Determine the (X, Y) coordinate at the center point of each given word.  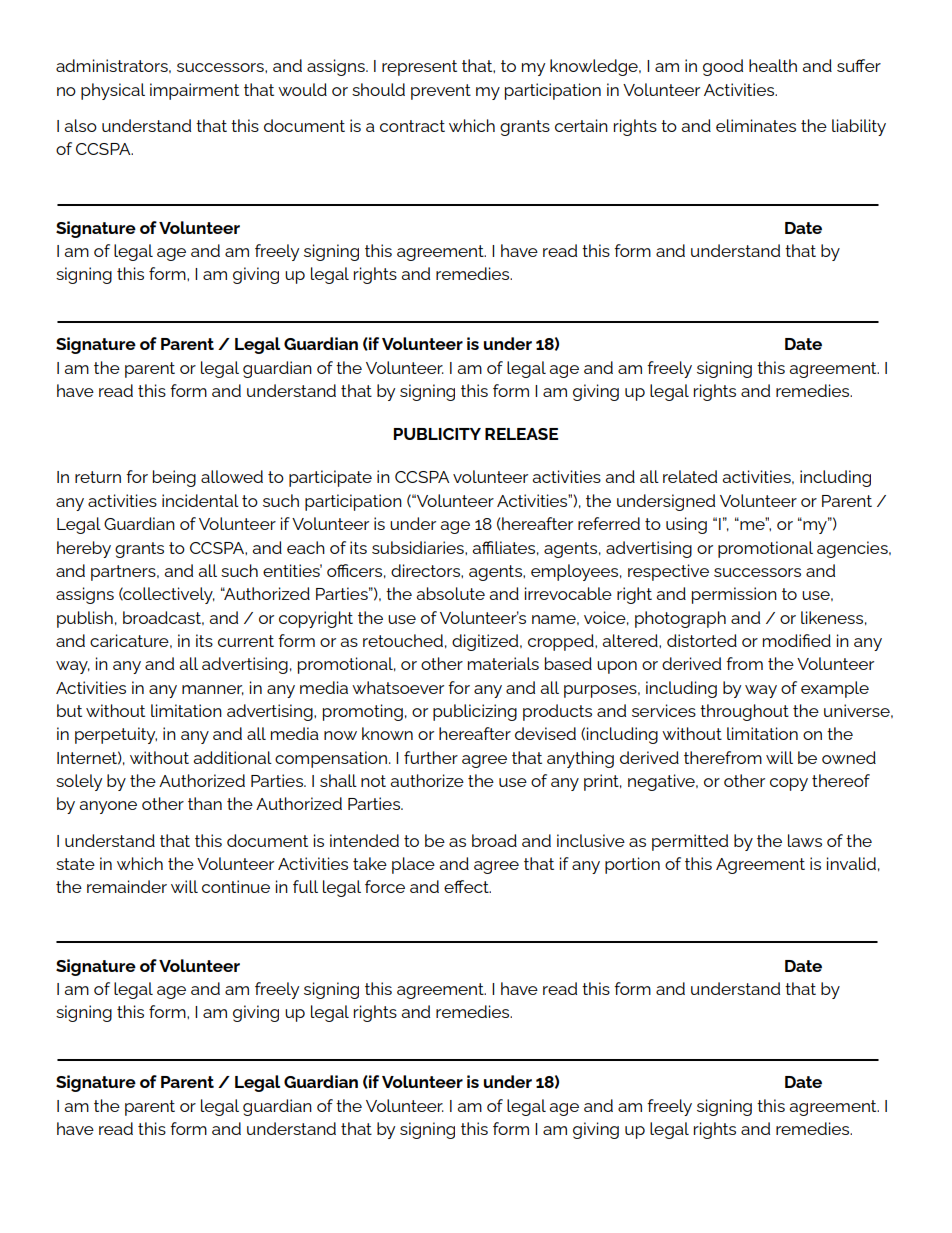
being (174, 478)
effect (467, 886)
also (80, 125)
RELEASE (521, 434)
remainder (127, 886)
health (773, 65)
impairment (194, 91)
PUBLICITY (437, 434)
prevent (441, 92)
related (690, 476)
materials (503, 663)
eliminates (756, 125)
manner (213, 690)
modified (797, 640)
